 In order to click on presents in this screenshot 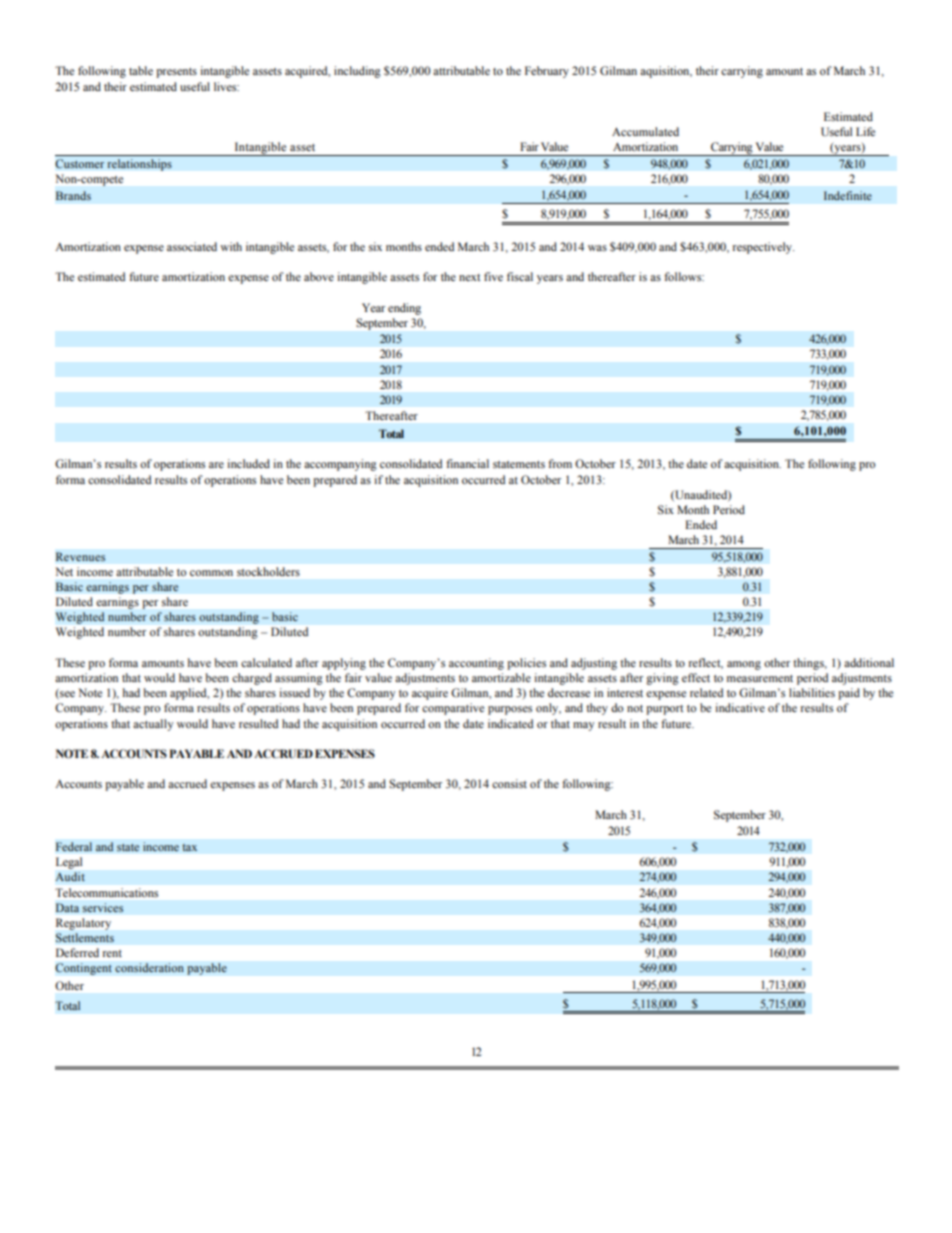, I will do `click(176, 73)`.
